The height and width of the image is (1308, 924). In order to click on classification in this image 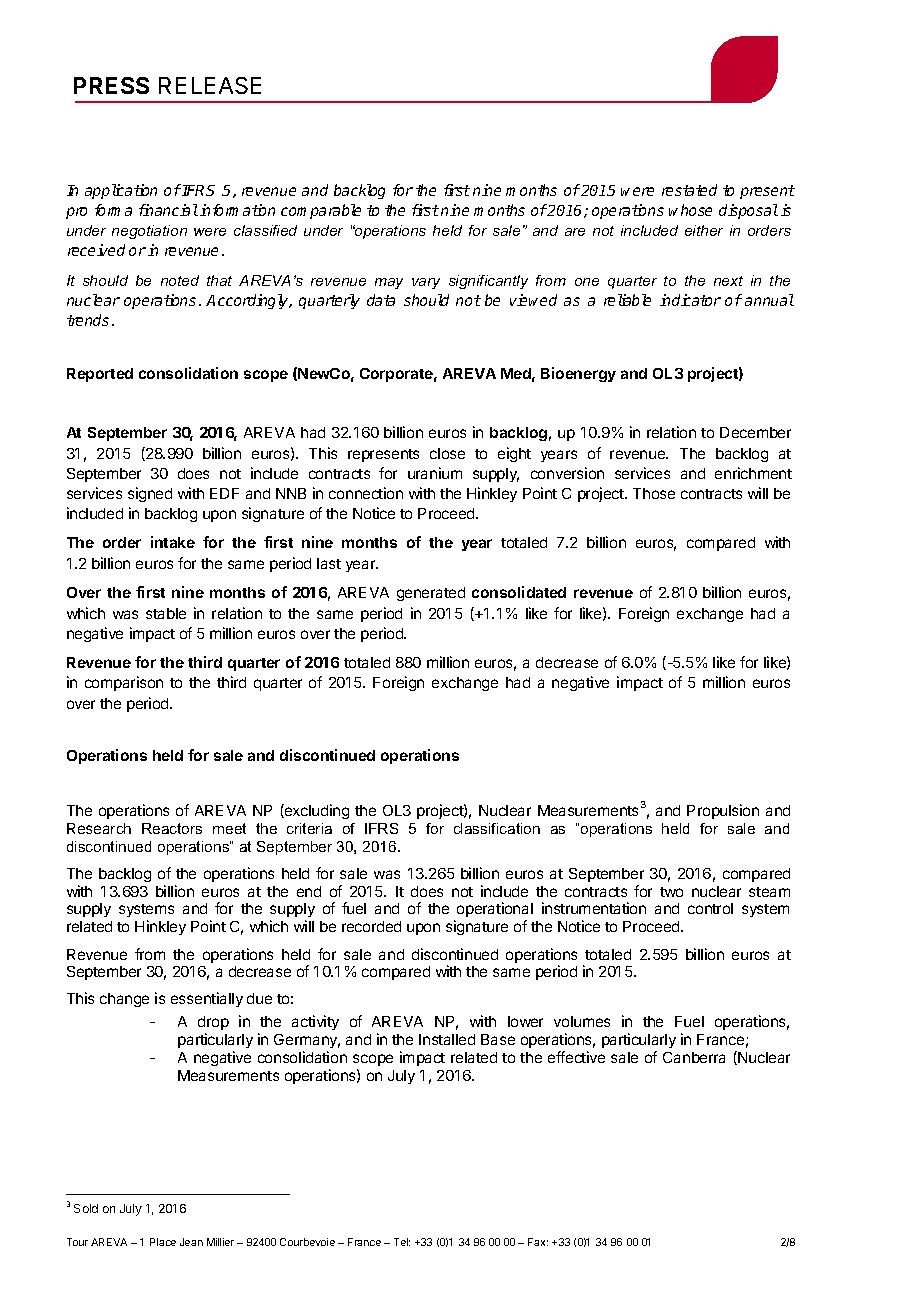, I will do `click(497, 828)`.
